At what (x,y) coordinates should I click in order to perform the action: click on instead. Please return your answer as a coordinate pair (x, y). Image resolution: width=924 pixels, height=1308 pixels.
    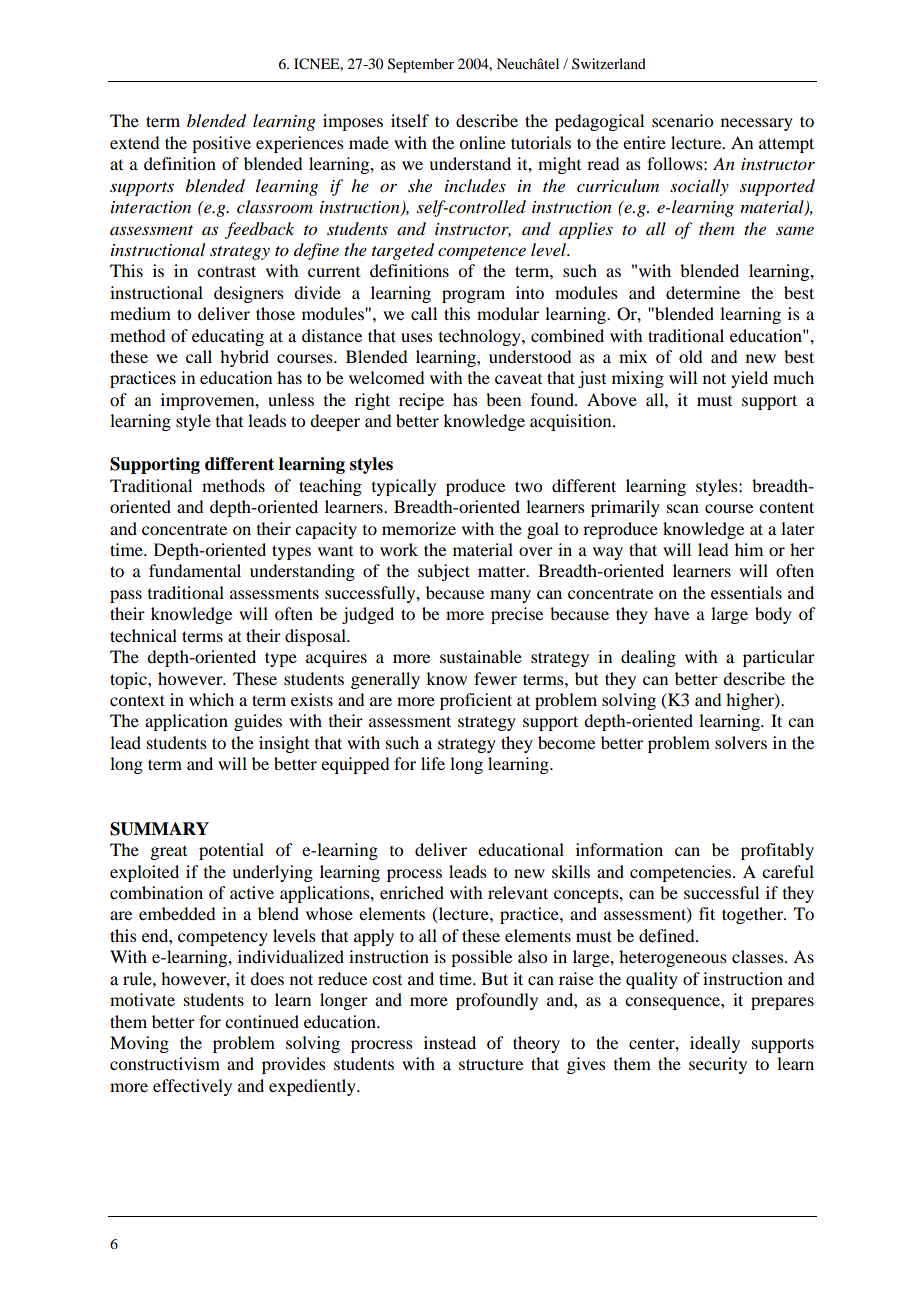
    Looking at the image, I should click on (450, 1042).
